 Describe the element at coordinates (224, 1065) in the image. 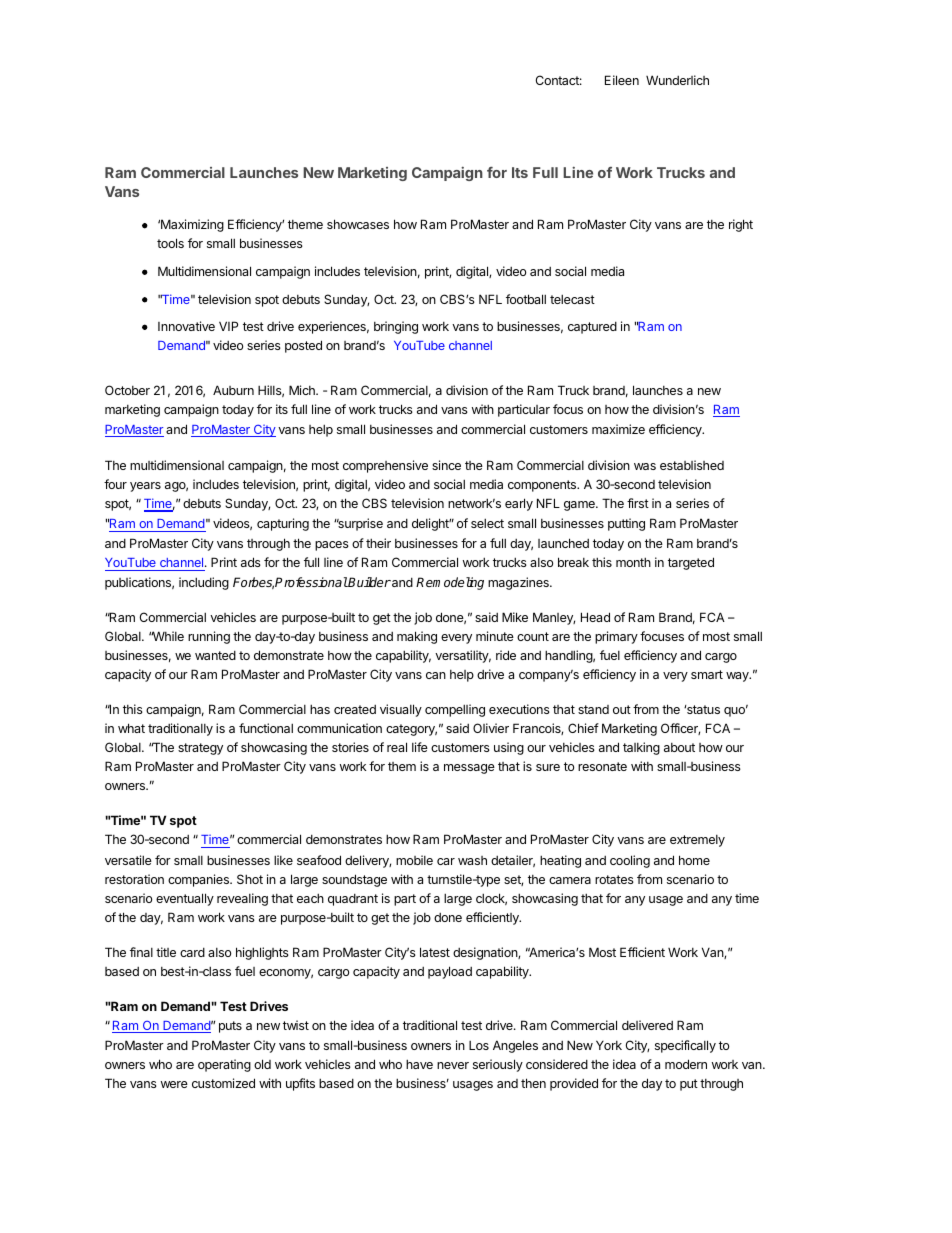

I see `operating` at that location.
